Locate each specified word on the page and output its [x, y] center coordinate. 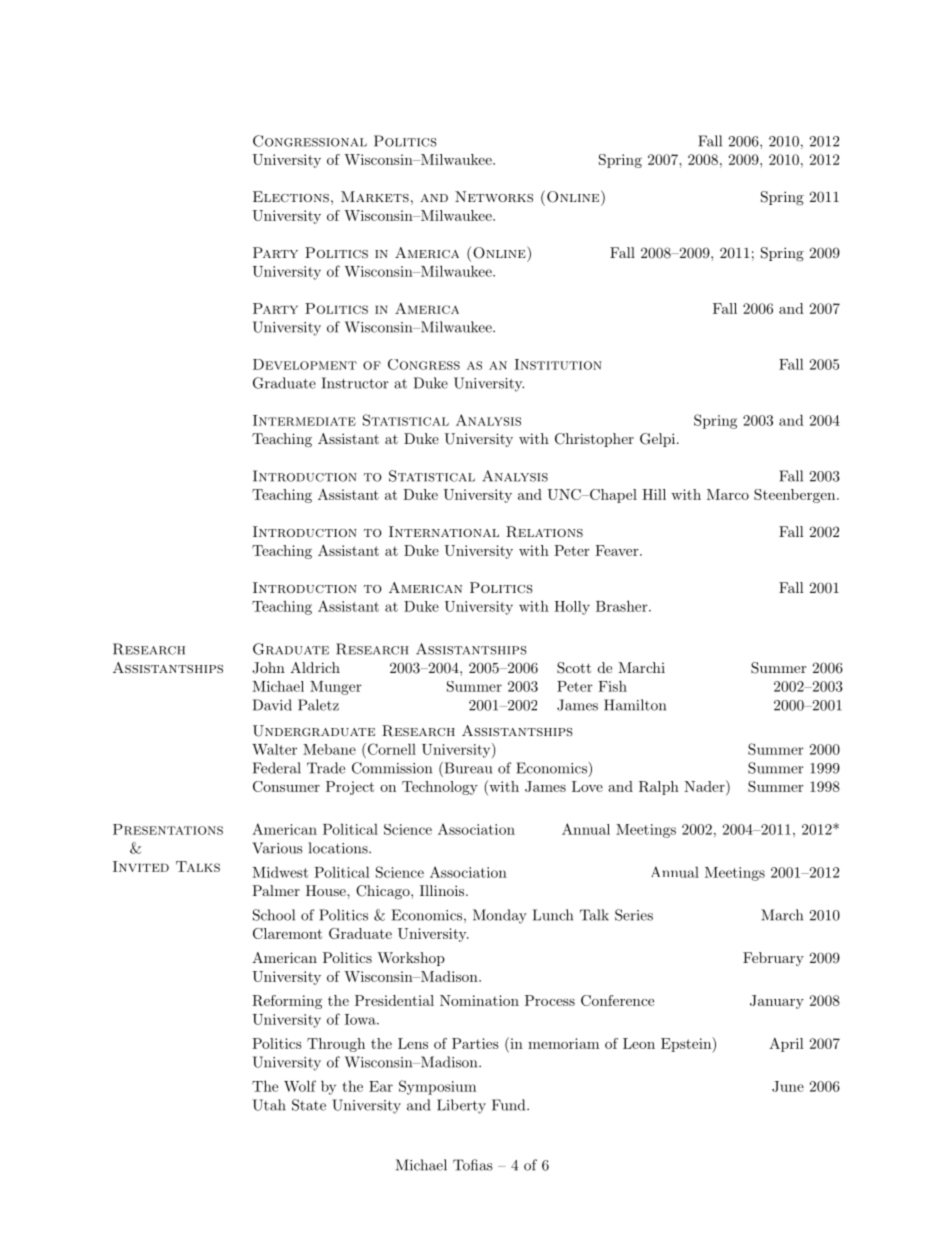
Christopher [594, 440]
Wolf [300, 1086]
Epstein [687, 1045]
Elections [291, 196]
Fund [510, 1105]
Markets [375, 196]
